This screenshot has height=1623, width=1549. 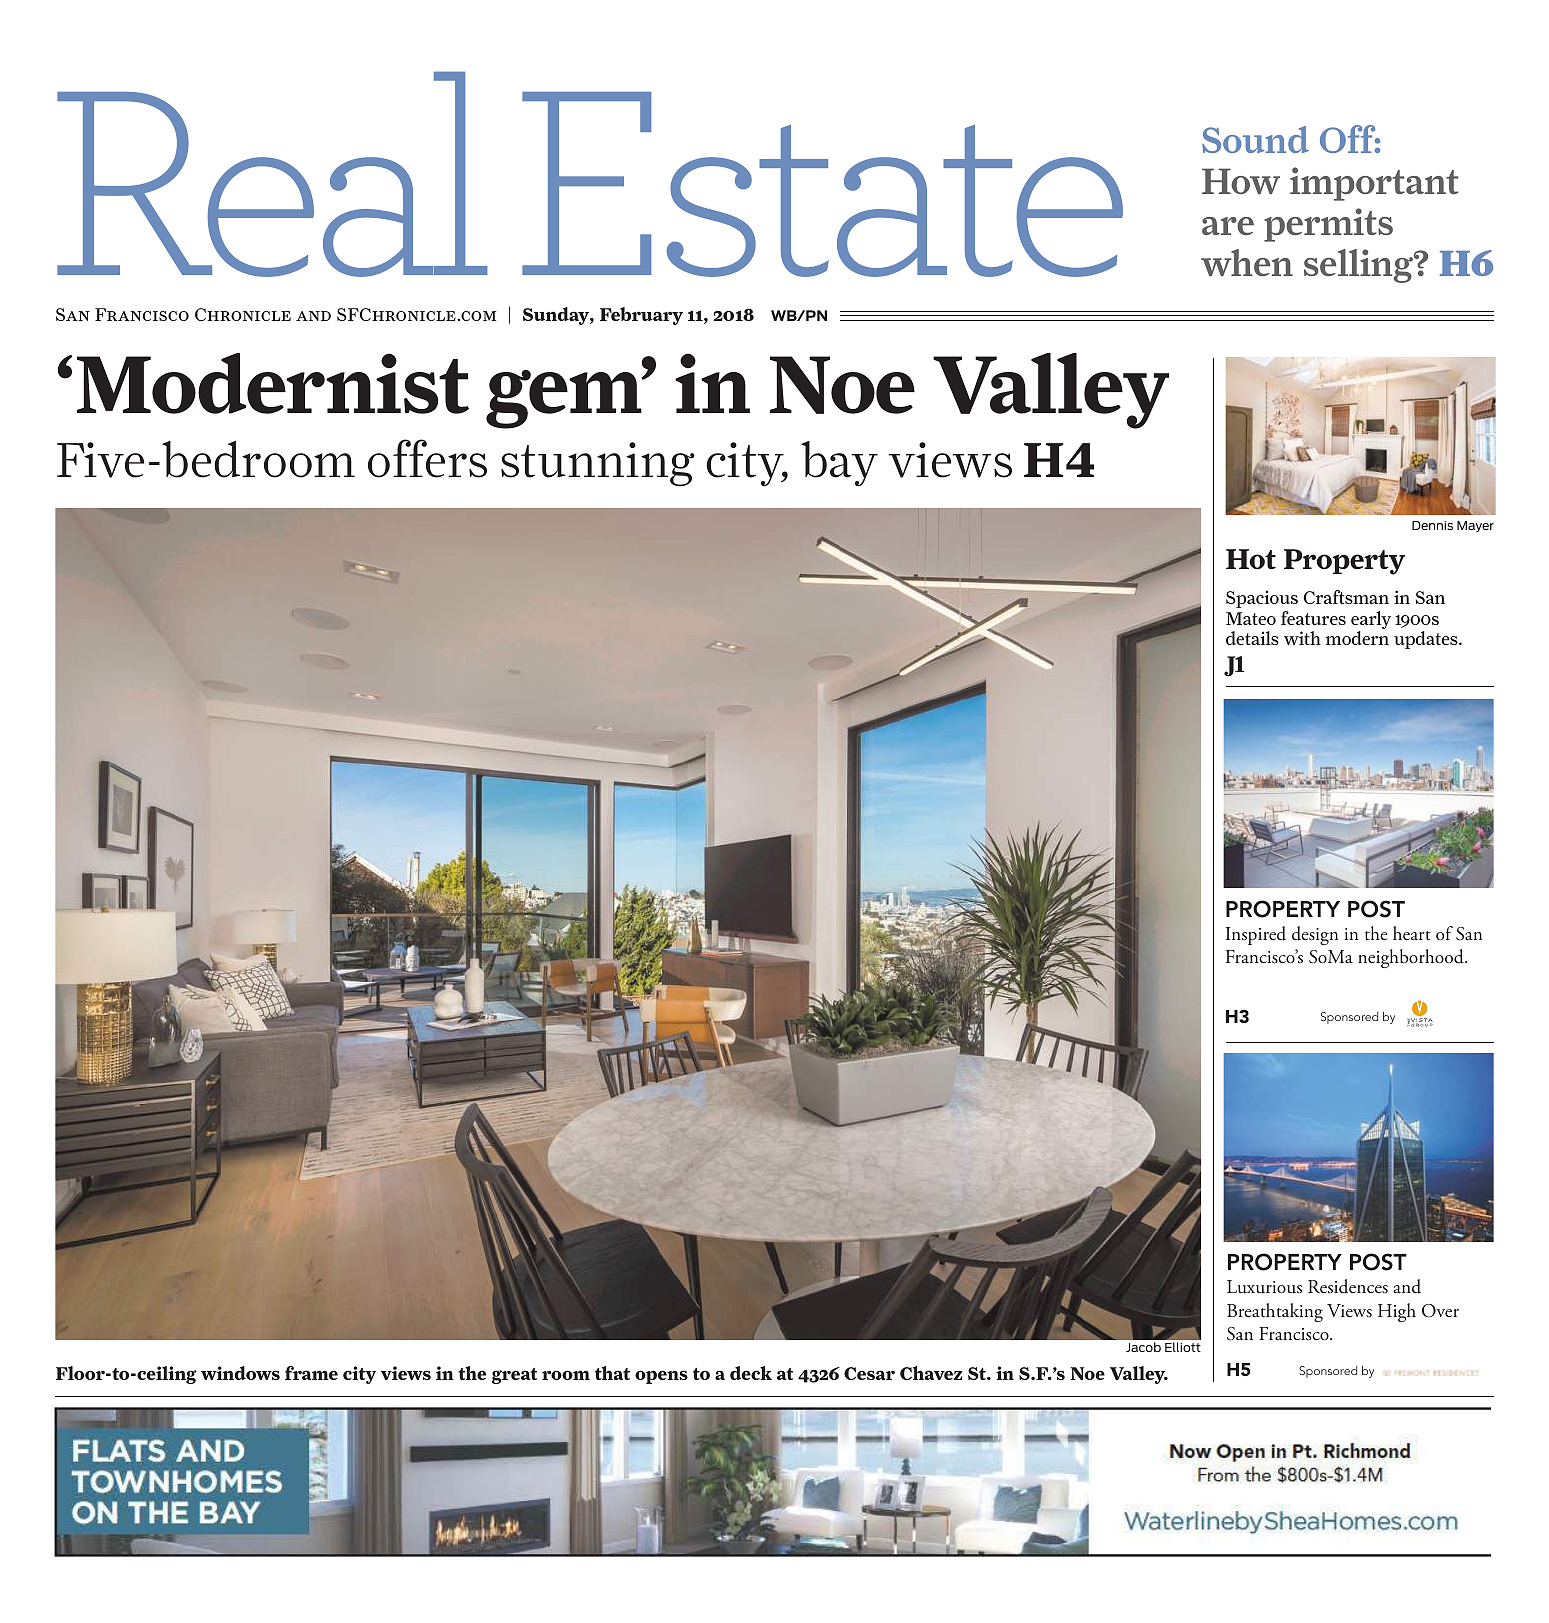 What do you see at coordinates (1315, 935) in the screenshot?
I see `design` at bounding box center [1315, 935].
